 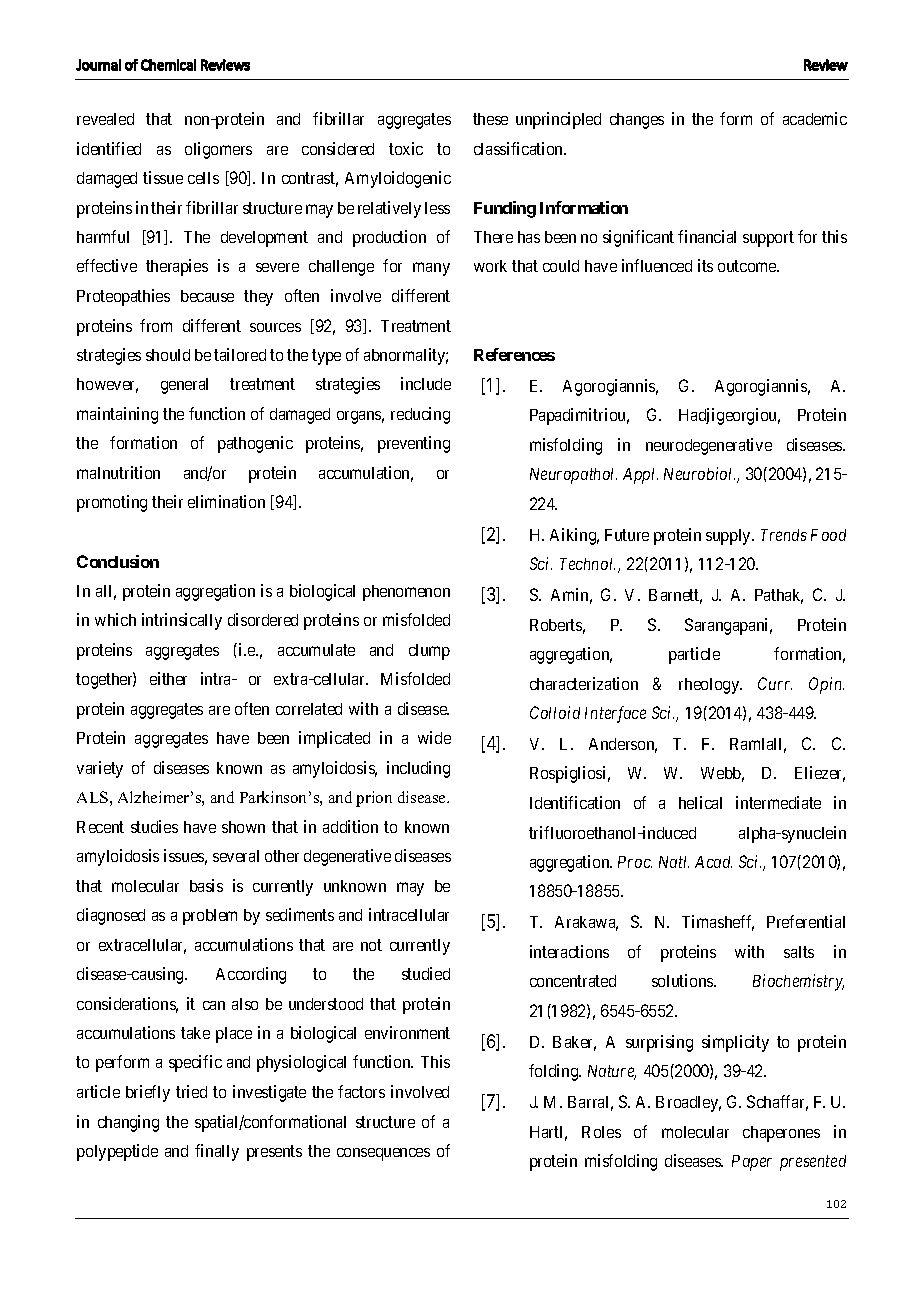 I want to click on studies, so click(x=154, y=826).
